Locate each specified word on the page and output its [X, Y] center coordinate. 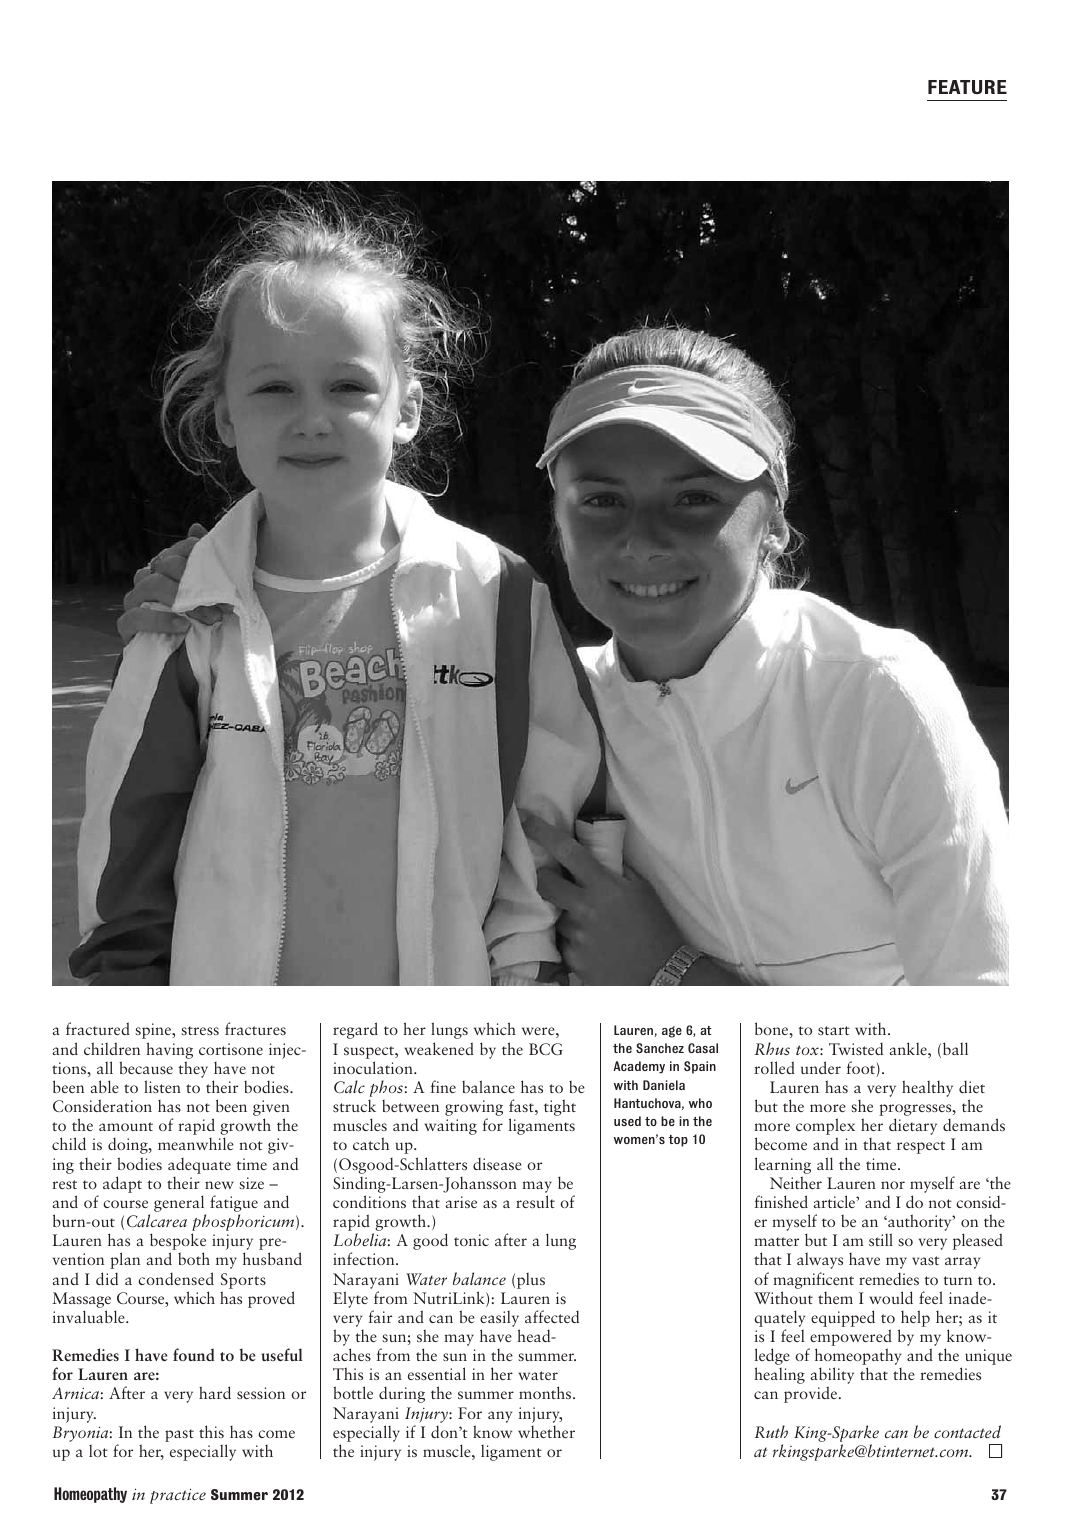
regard [355, 1030]
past [179, 1435]
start [834, 1030]
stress [200, 1030]
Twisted [856, 1049]
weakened [439, 1048]
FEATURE [967, 87]
